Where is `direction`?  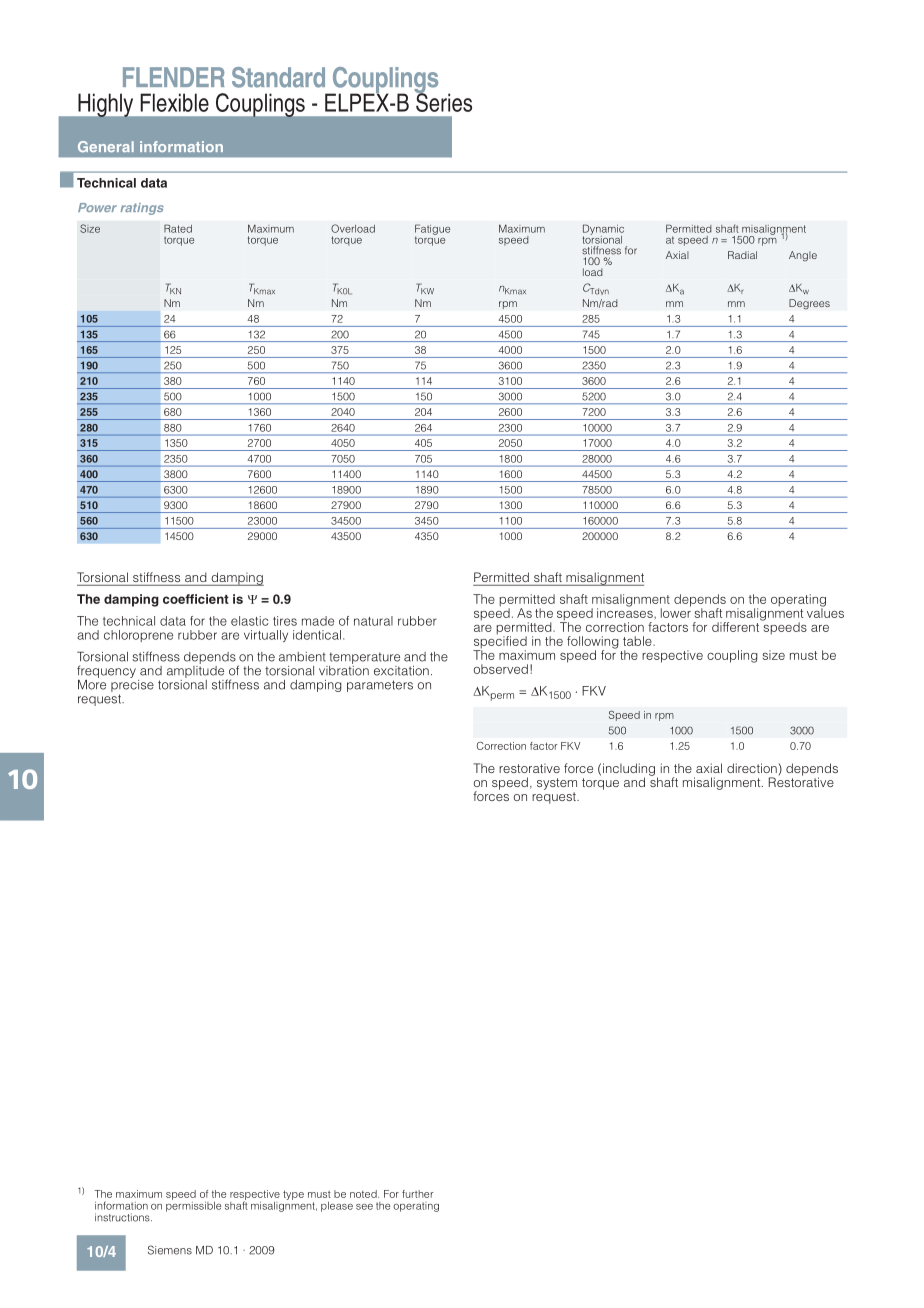 direction is located at coordinates (753, 768).
